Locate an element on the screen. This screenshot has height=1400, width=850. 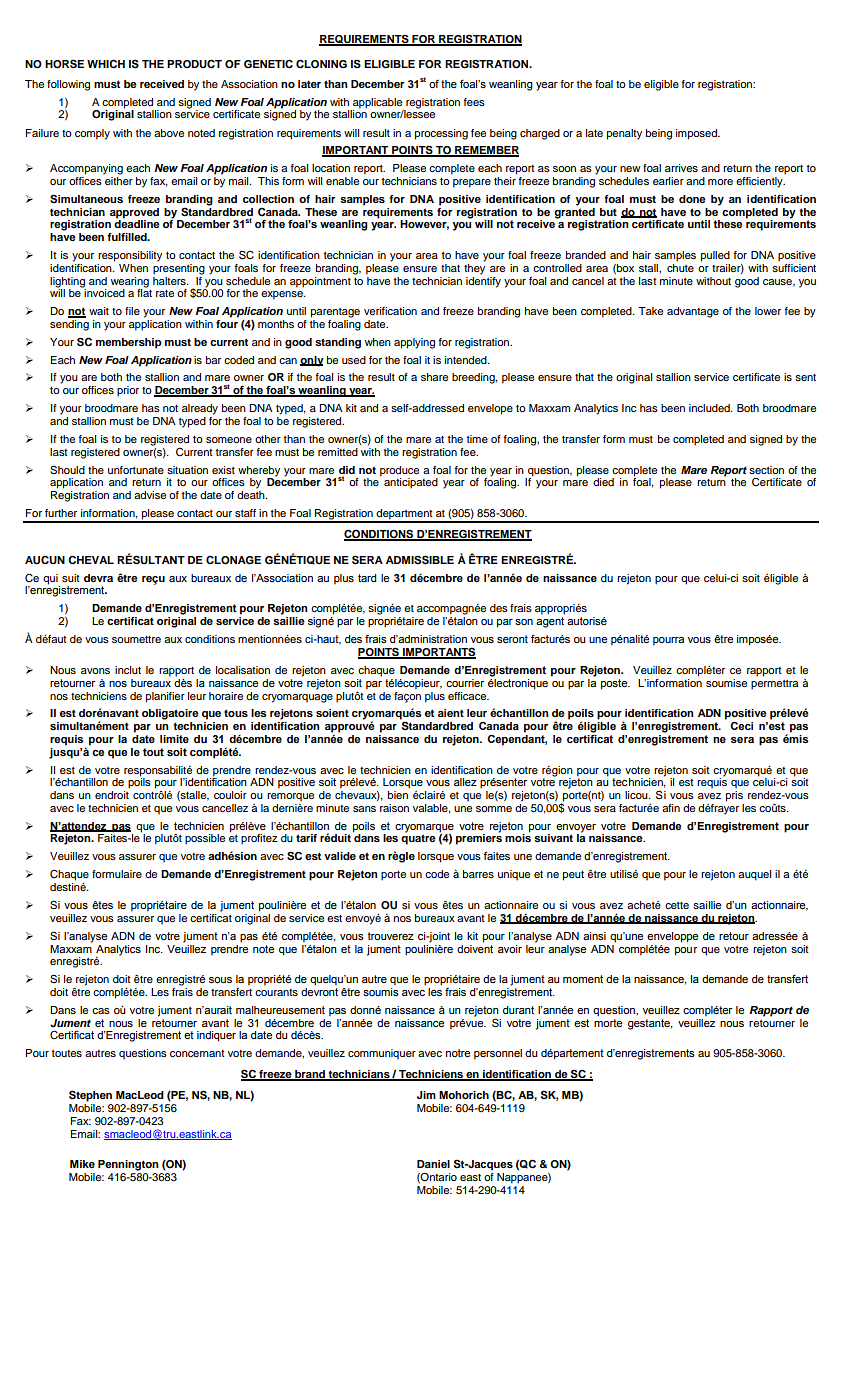
possible is located at coordinates (205, 839).
